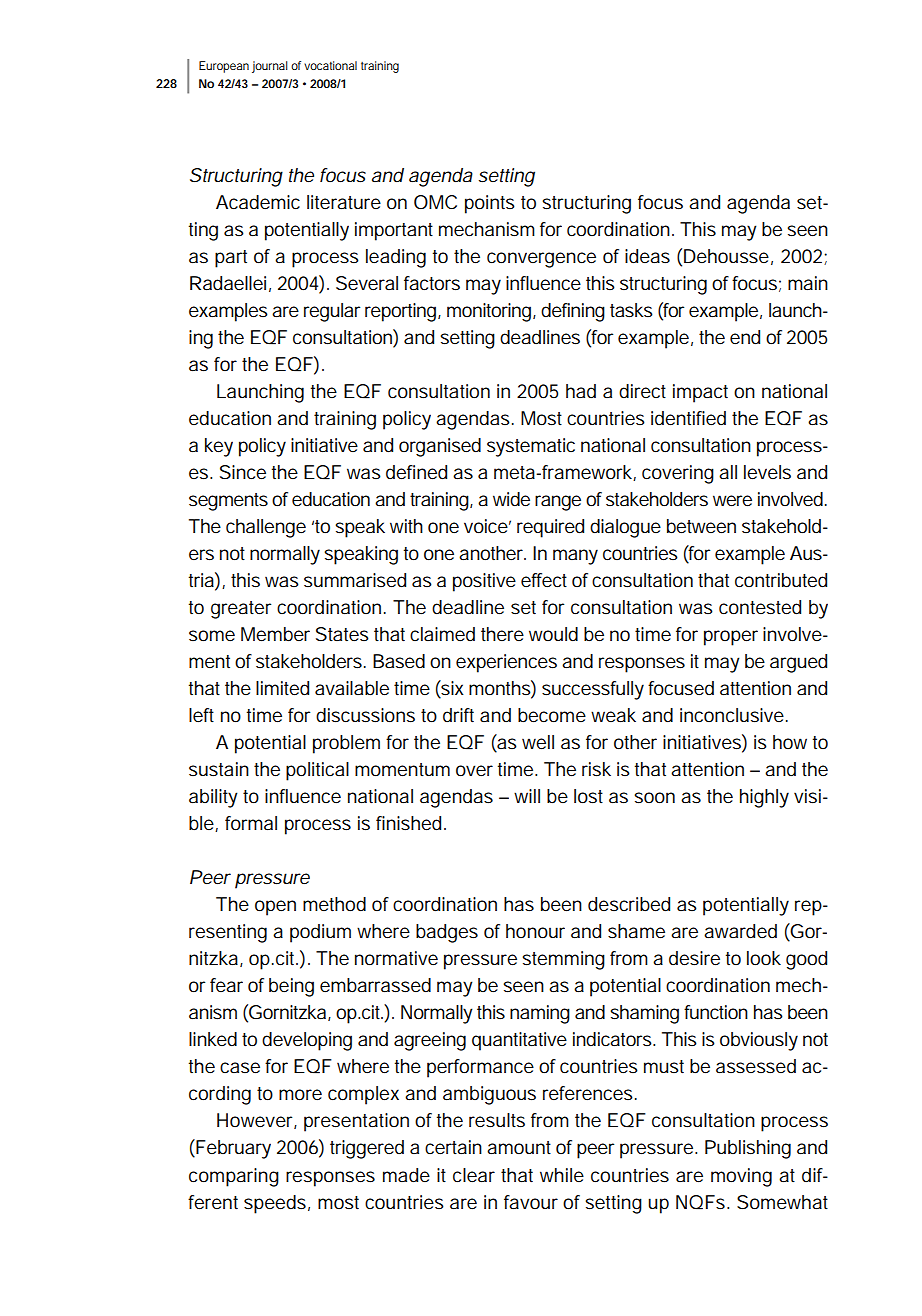 The width and height of the image is (922, 1316). I want to click on Member, so click(275, 634).
